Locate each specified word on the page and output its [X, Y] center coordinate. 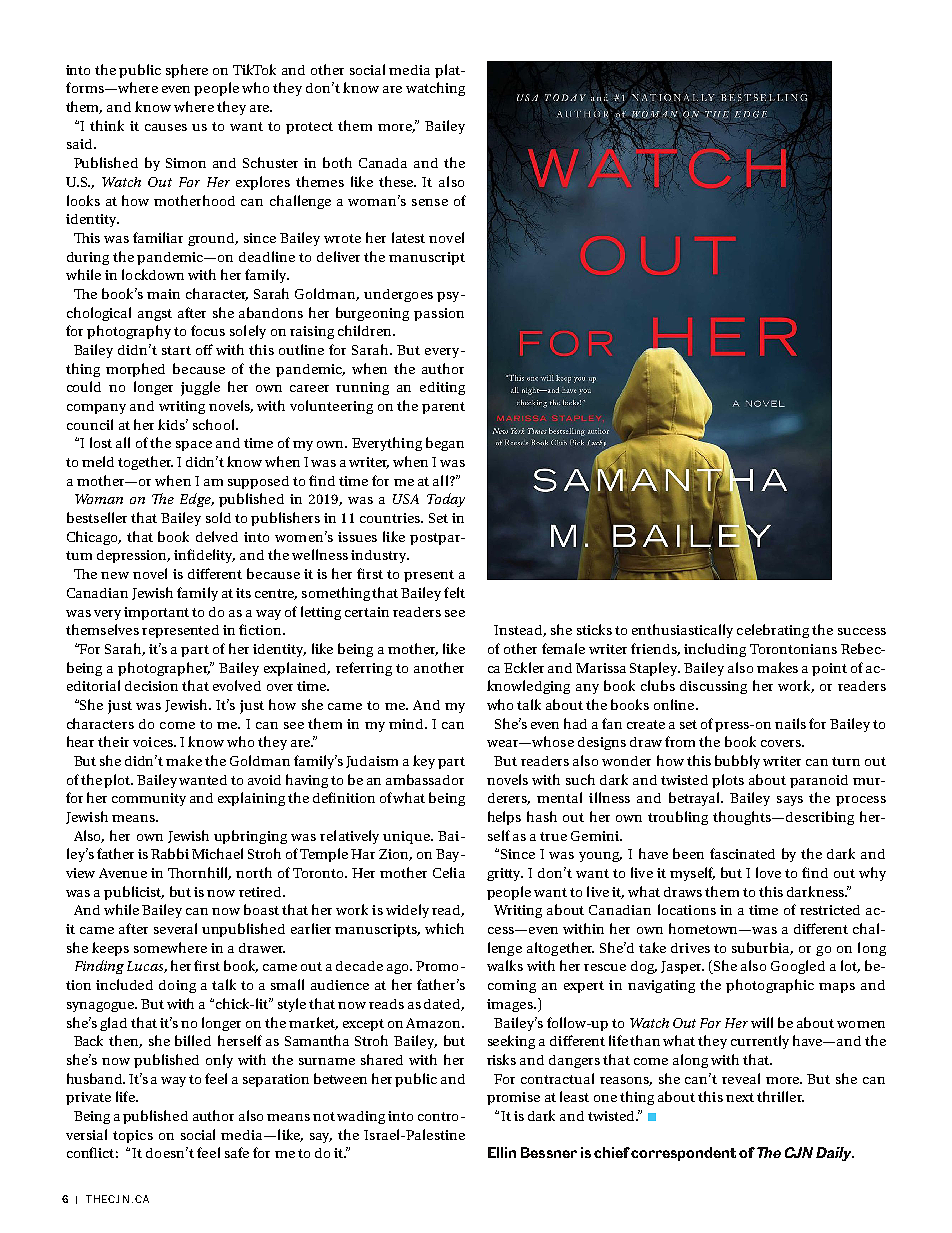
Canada [383, 163]
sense [430, 202]
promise [513, 1098]
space [194, 446]
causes [166, 127]
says [790, 801]
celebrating [773, 631]
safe [237, 1152]
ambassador [425, 779]
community [149, 799]
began [445, 444]
